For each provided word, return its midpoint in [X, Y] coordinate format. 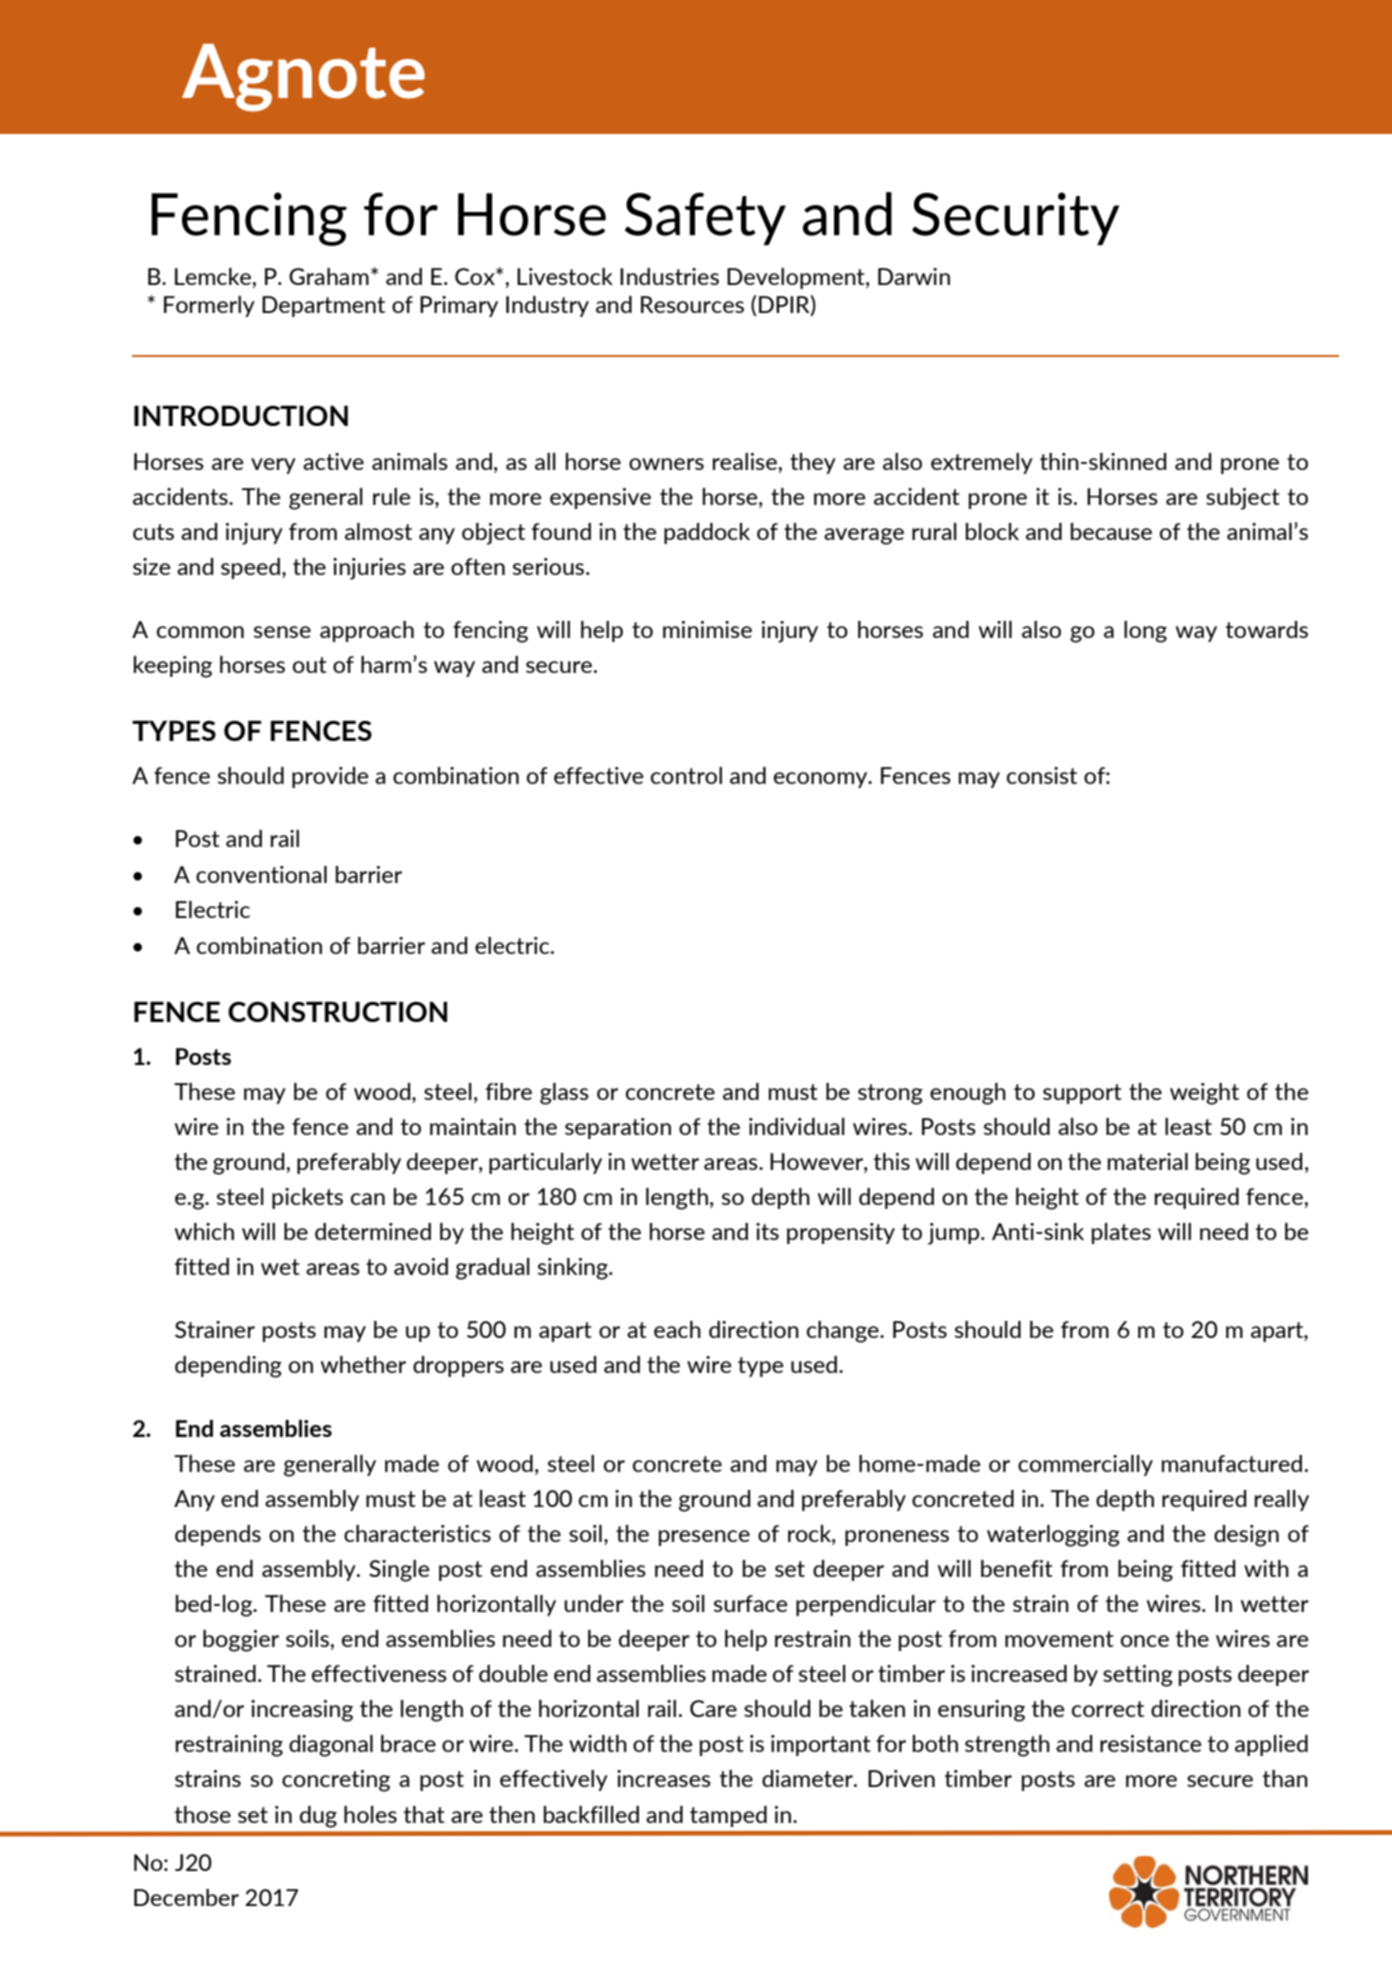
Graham [329, 276]
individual [797, 1126]
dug [318, 1817]
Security [1015, 218]
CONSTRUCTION [337, 1011]
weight [1204, 1094]
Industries [669, 276]
